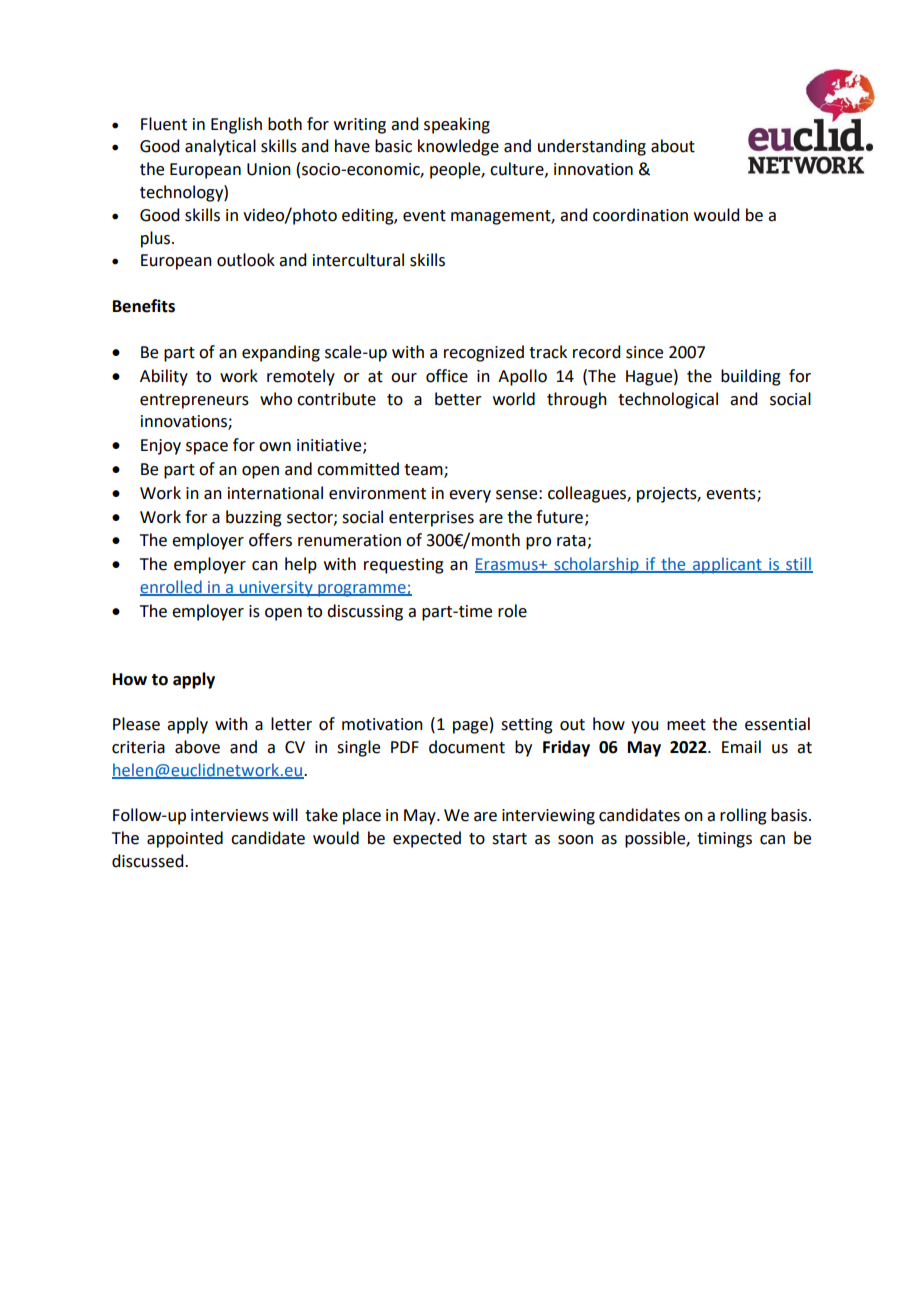 This screenshot has height=1308, width=924. I want to click on about, so click(673, 146).
